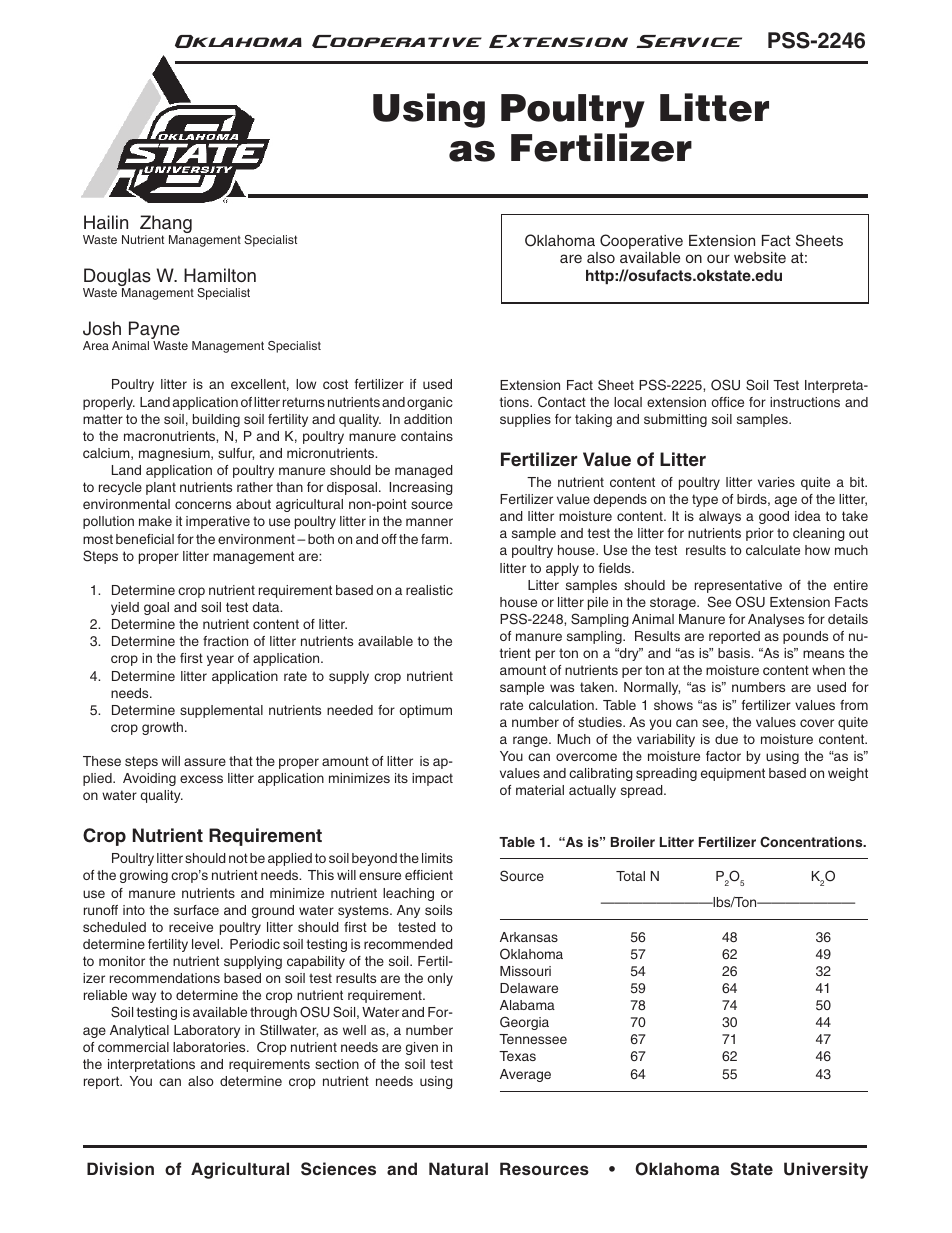 The image size is (952, 1233). Describe the element at coordinates (733, 774) in the screenshot. I see `equipment` at that location.
